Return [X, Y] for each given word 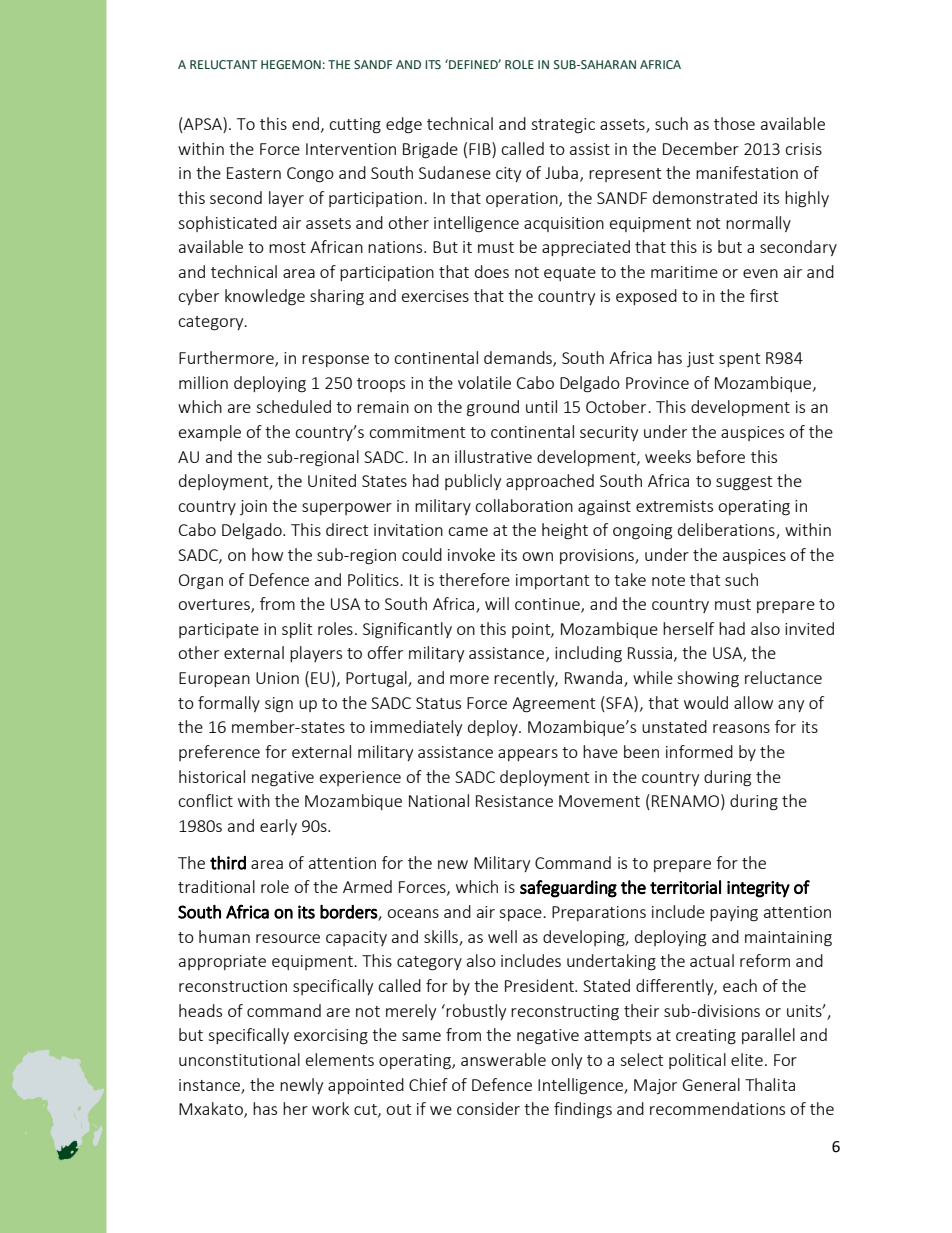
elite [747, 1059]
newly [301, 1086]
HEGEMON [291, 64]
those [734, 123]
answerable [503, 1059]
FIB [481, 148]
